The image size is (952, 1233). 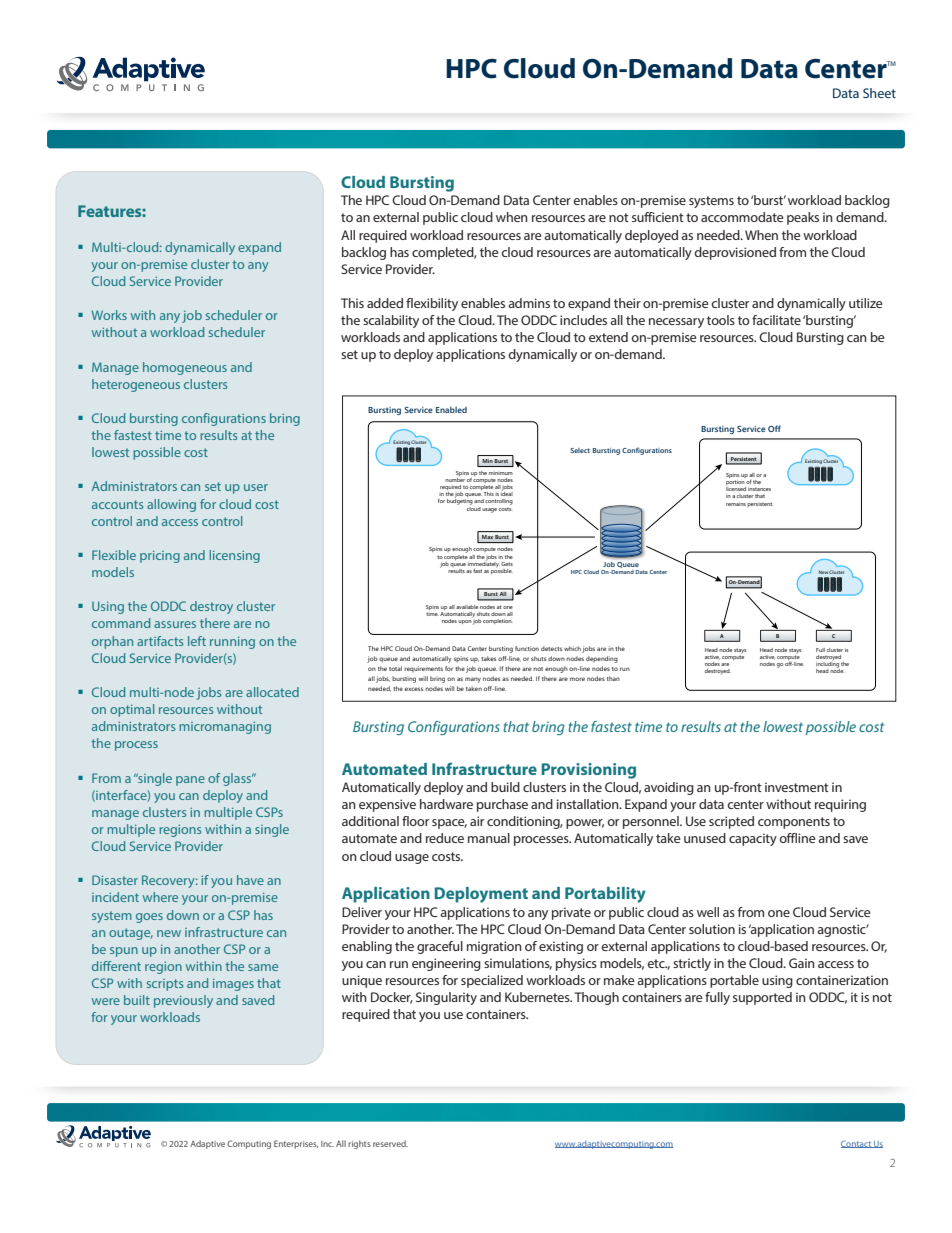 I want to click on upon, so click(x=465, y=622).
